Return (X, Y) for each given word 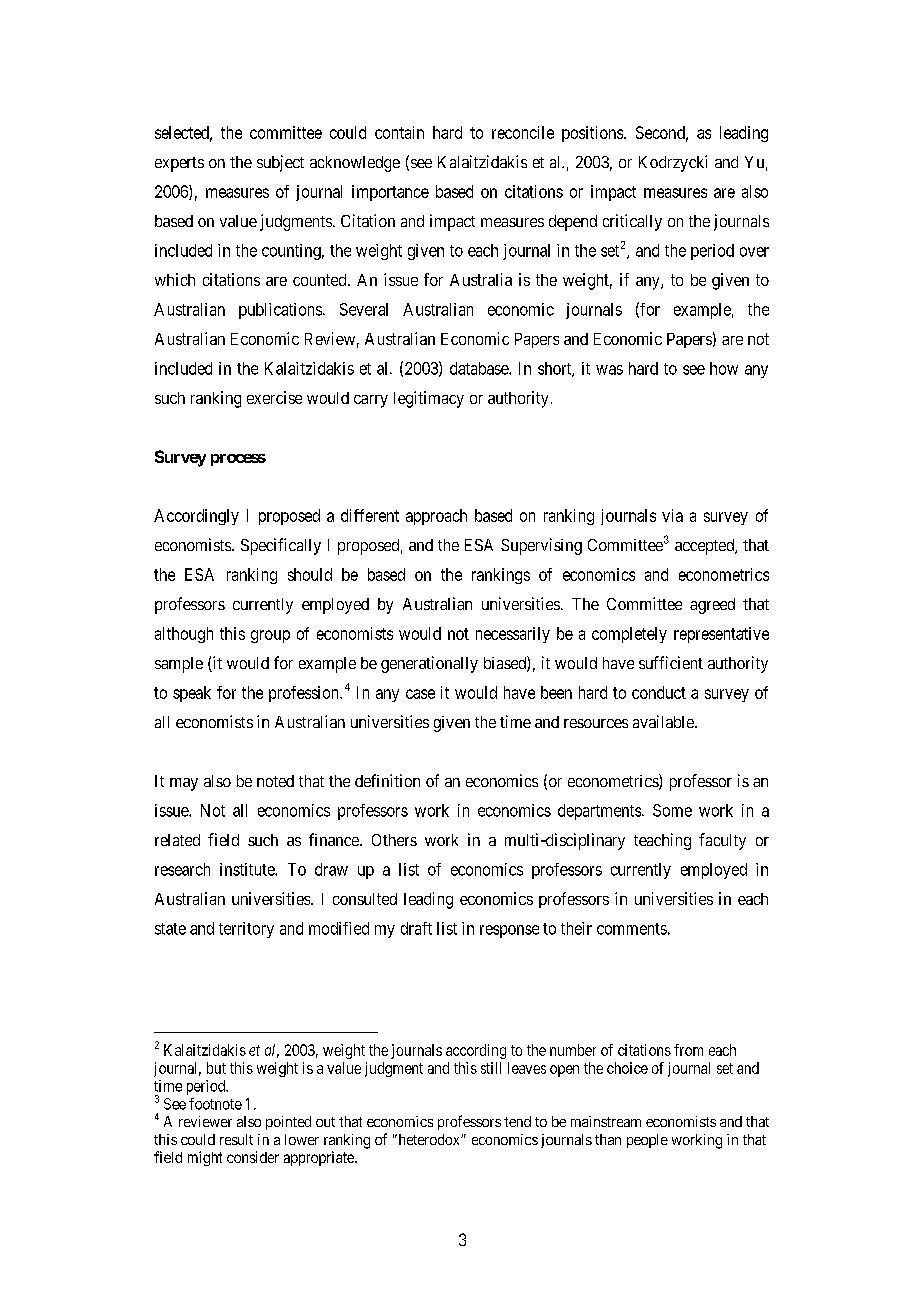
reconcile (523, 132)
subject (280, 163)
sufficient (671, 662)
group (270, 636)
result (236, 1139)
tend (517, 1121)
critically (632, 222)
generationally (429, 664)
